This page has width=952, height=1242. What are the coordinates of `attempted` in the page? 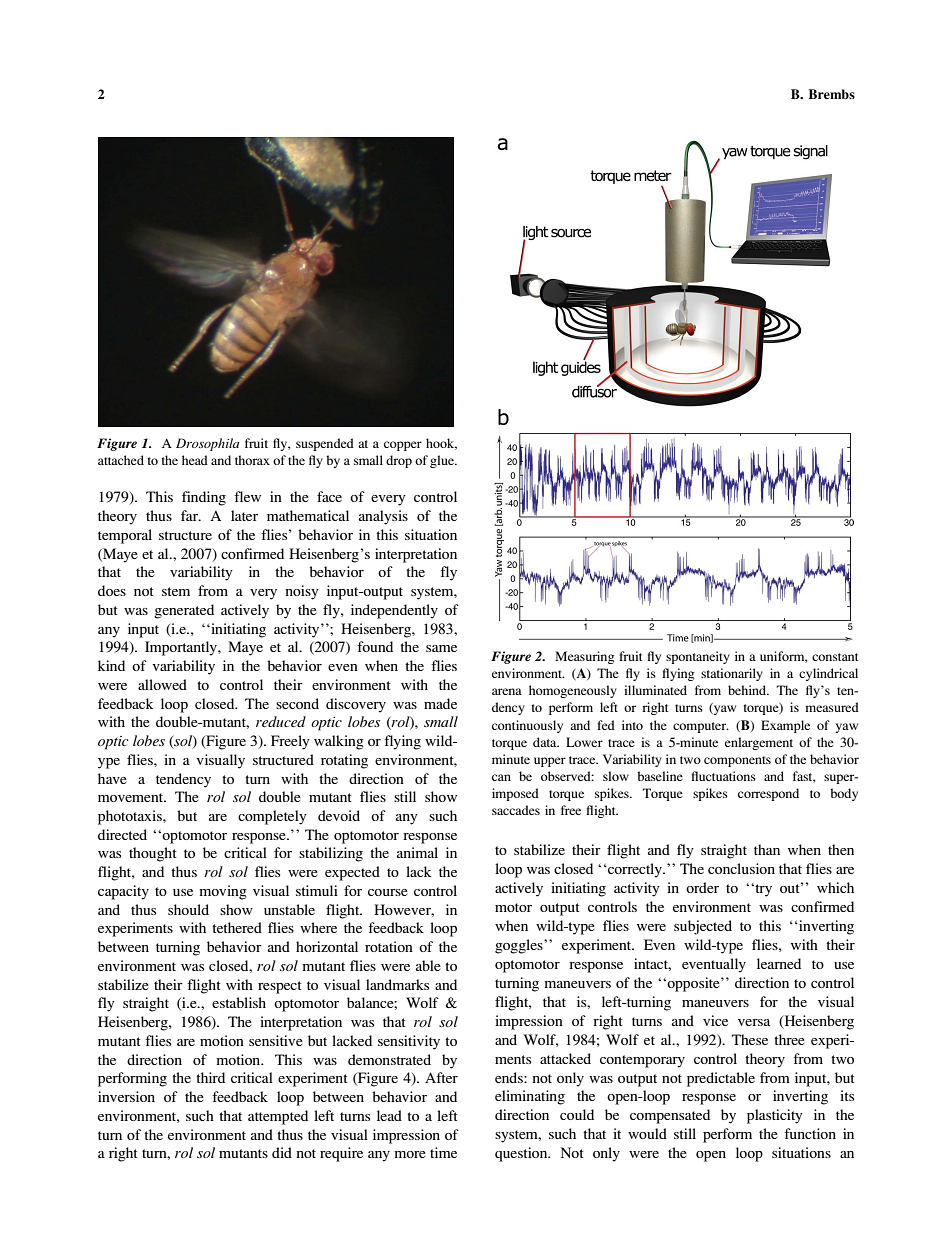 It's located at (278, 1117).
